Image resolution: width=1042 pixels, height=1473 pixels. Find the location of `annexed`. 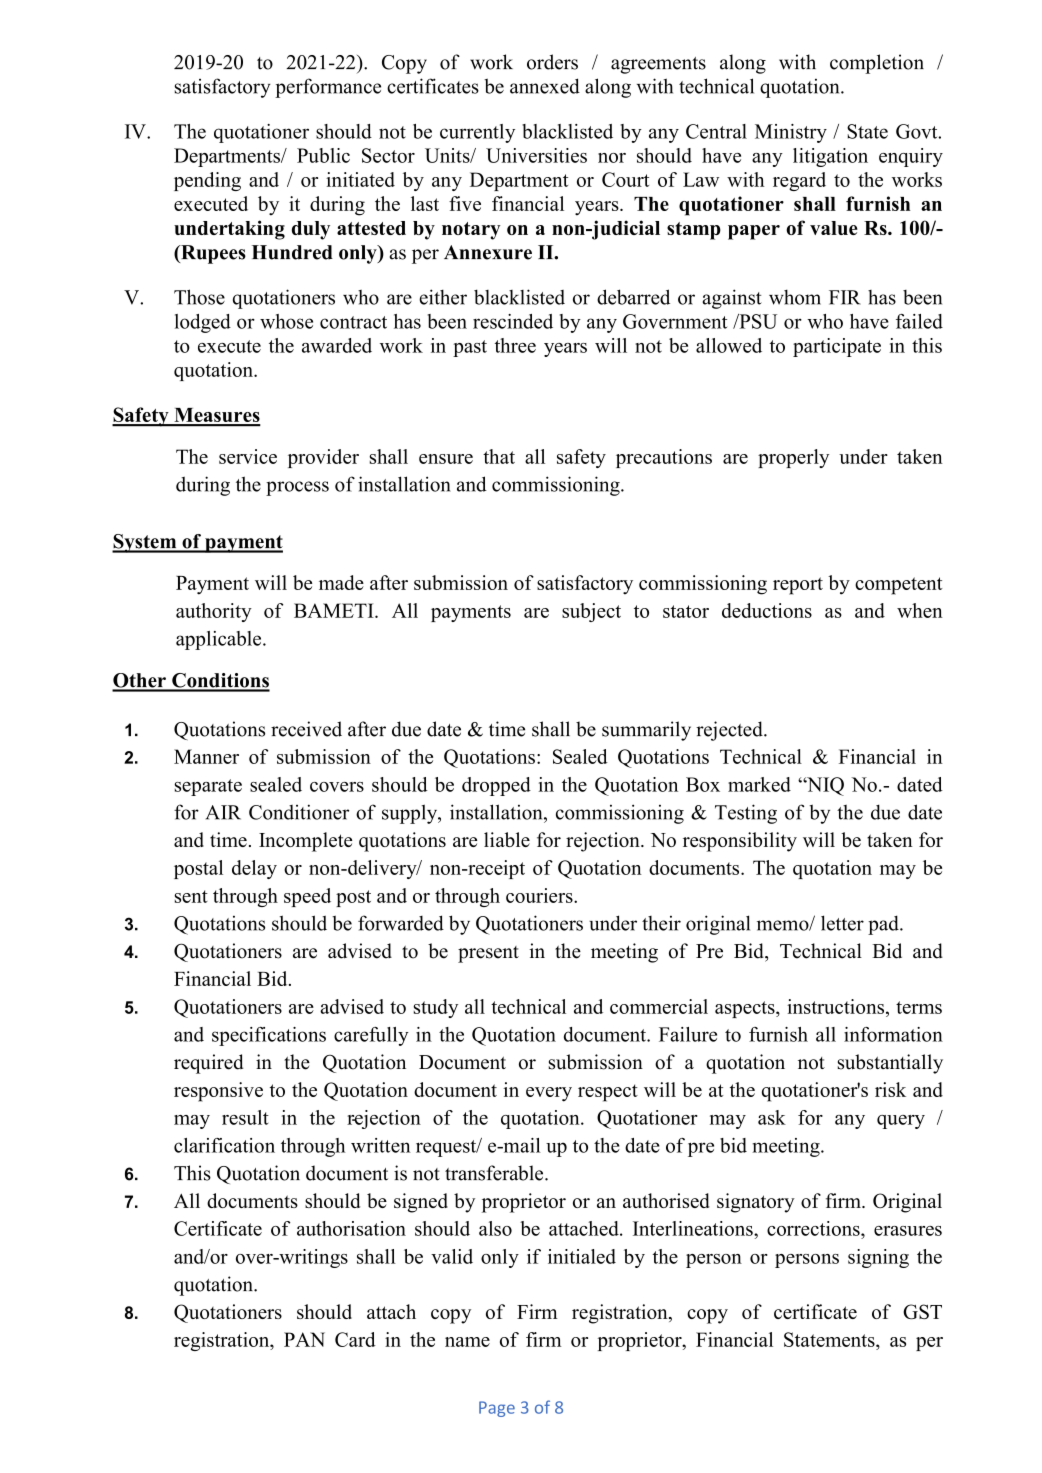

annexed is located at coordinates (545, 86).
